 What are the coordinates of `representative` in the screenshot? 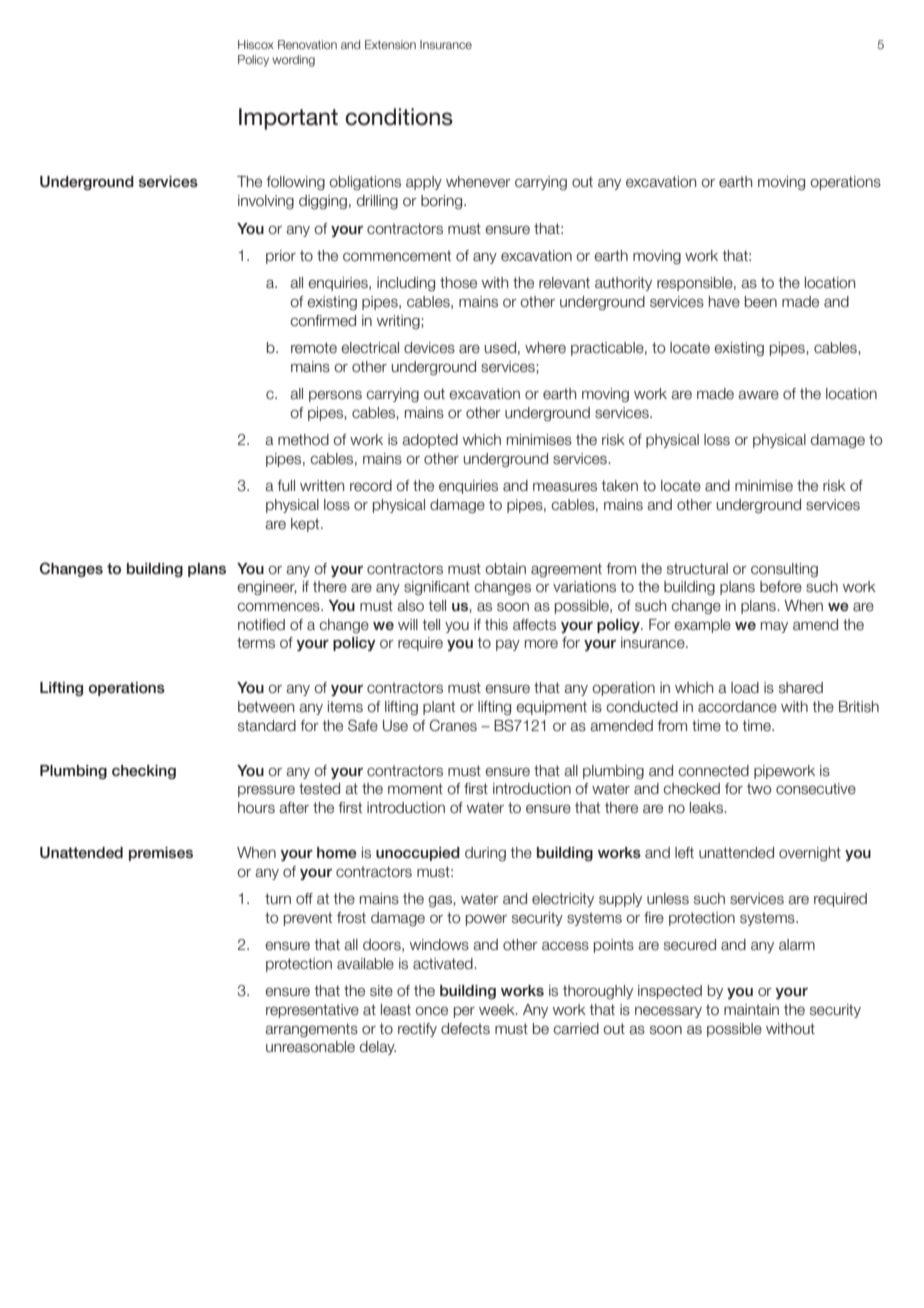 It's located at (312, 1011).
